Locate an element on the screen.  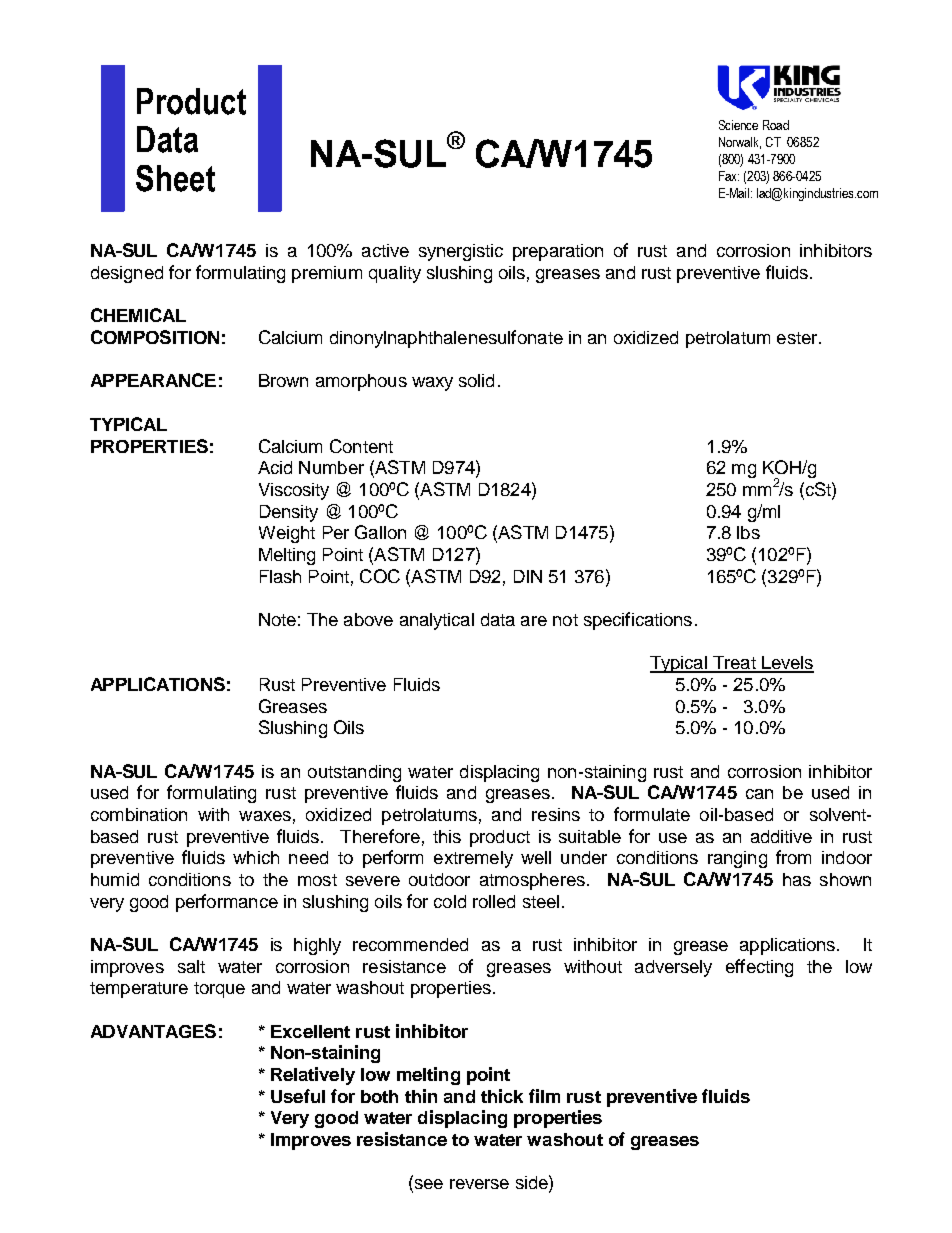
synergistic is located at coordinates (461, 252).
